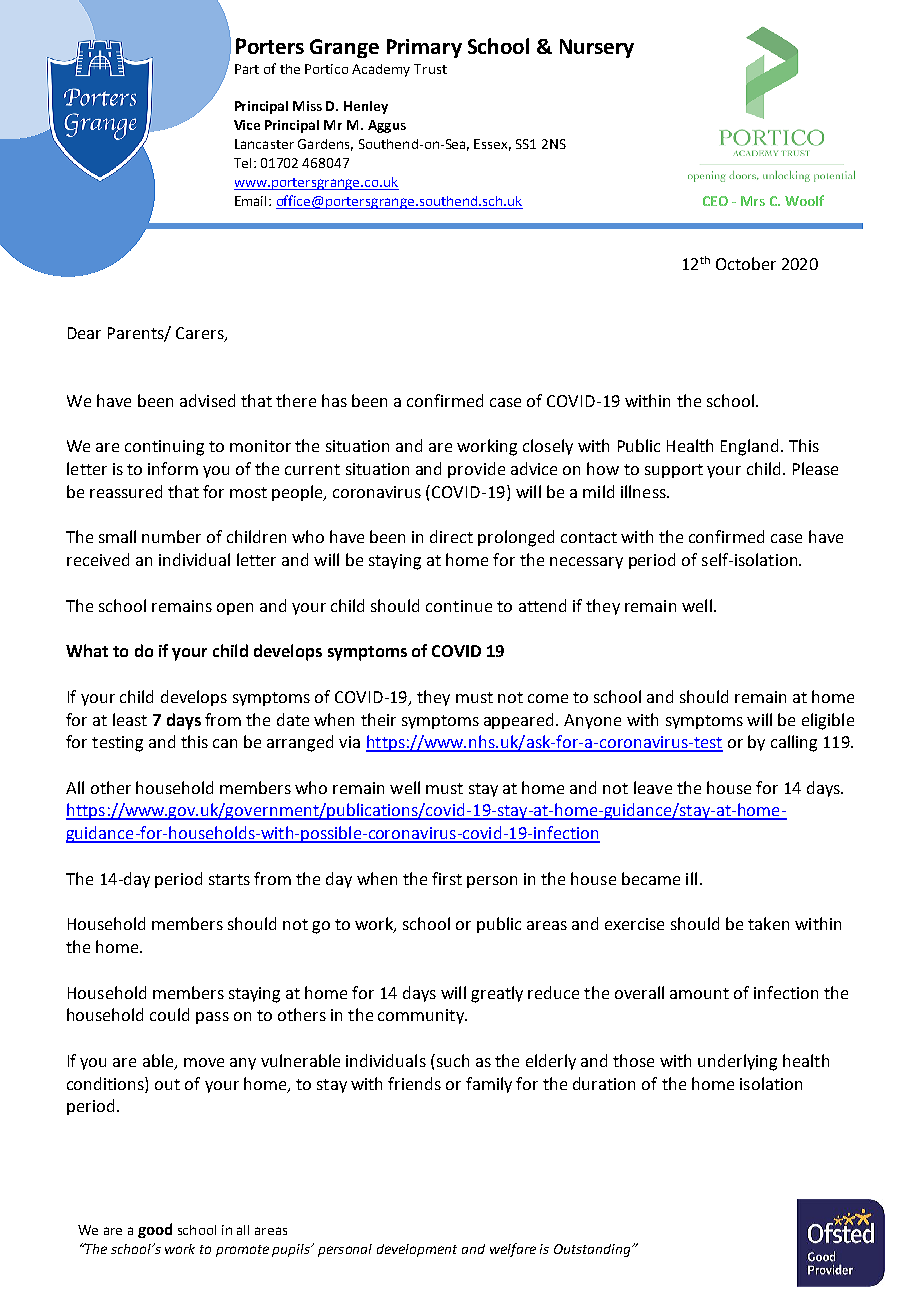 The height and width of the screenshot is (1308, 924). I want to click on development, so click(417, 1250).
